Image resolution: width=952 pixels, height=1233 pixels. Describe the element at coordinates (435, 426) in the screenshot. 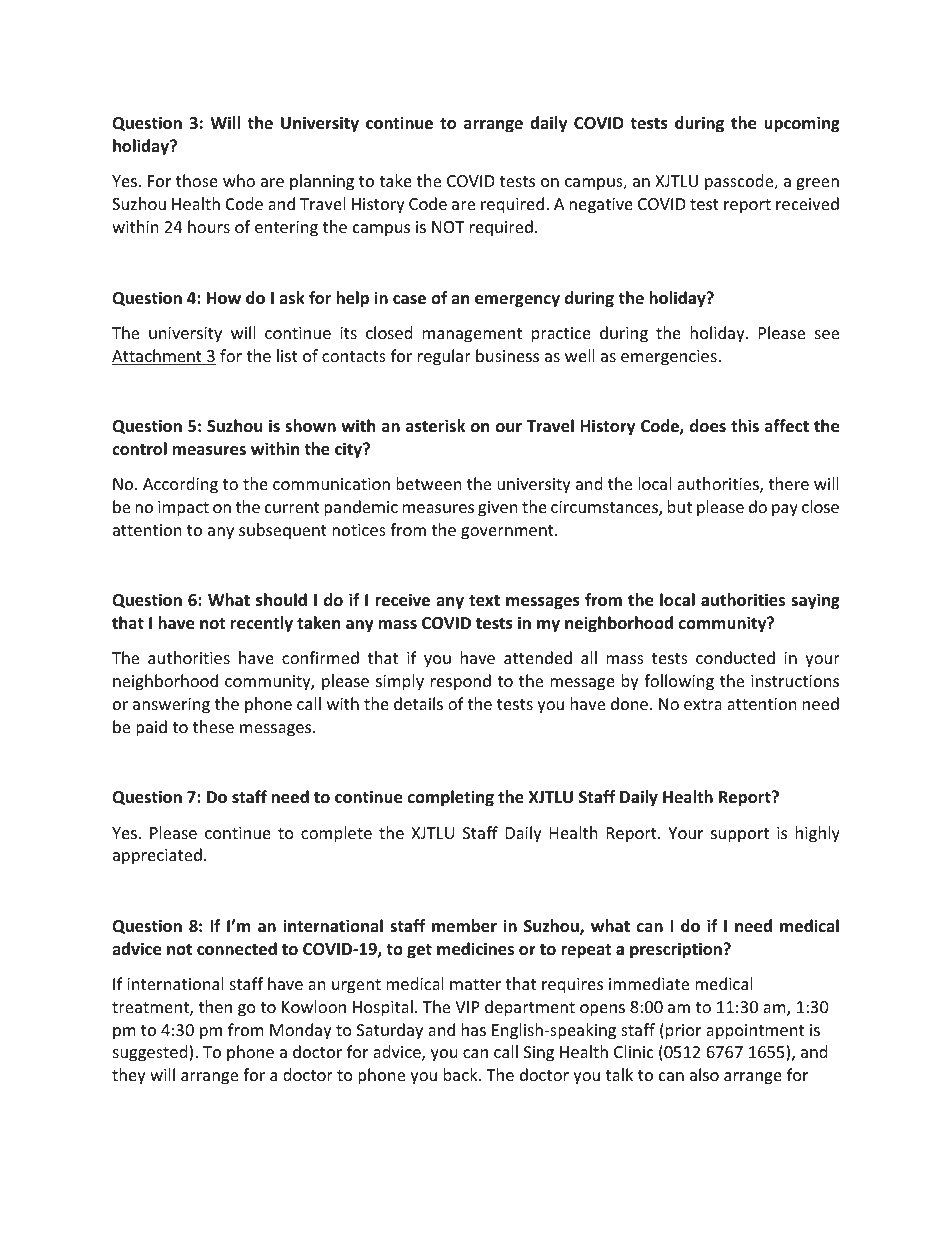

I see `asterisk` at that location.
